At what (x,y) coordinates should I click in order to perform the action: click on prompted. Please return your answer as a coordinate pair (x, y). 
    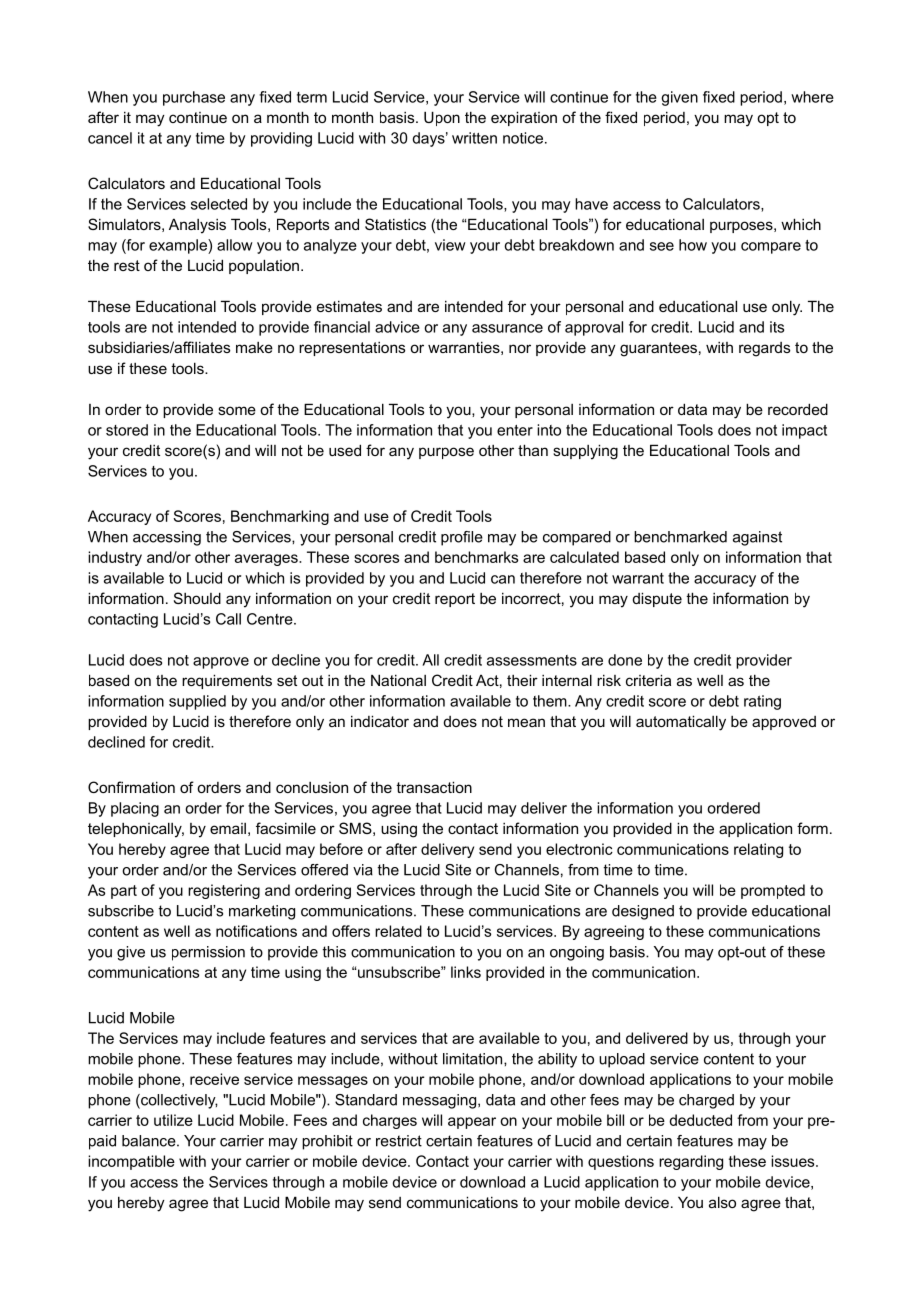
    Looking at the image, I should click on (773, 891).
